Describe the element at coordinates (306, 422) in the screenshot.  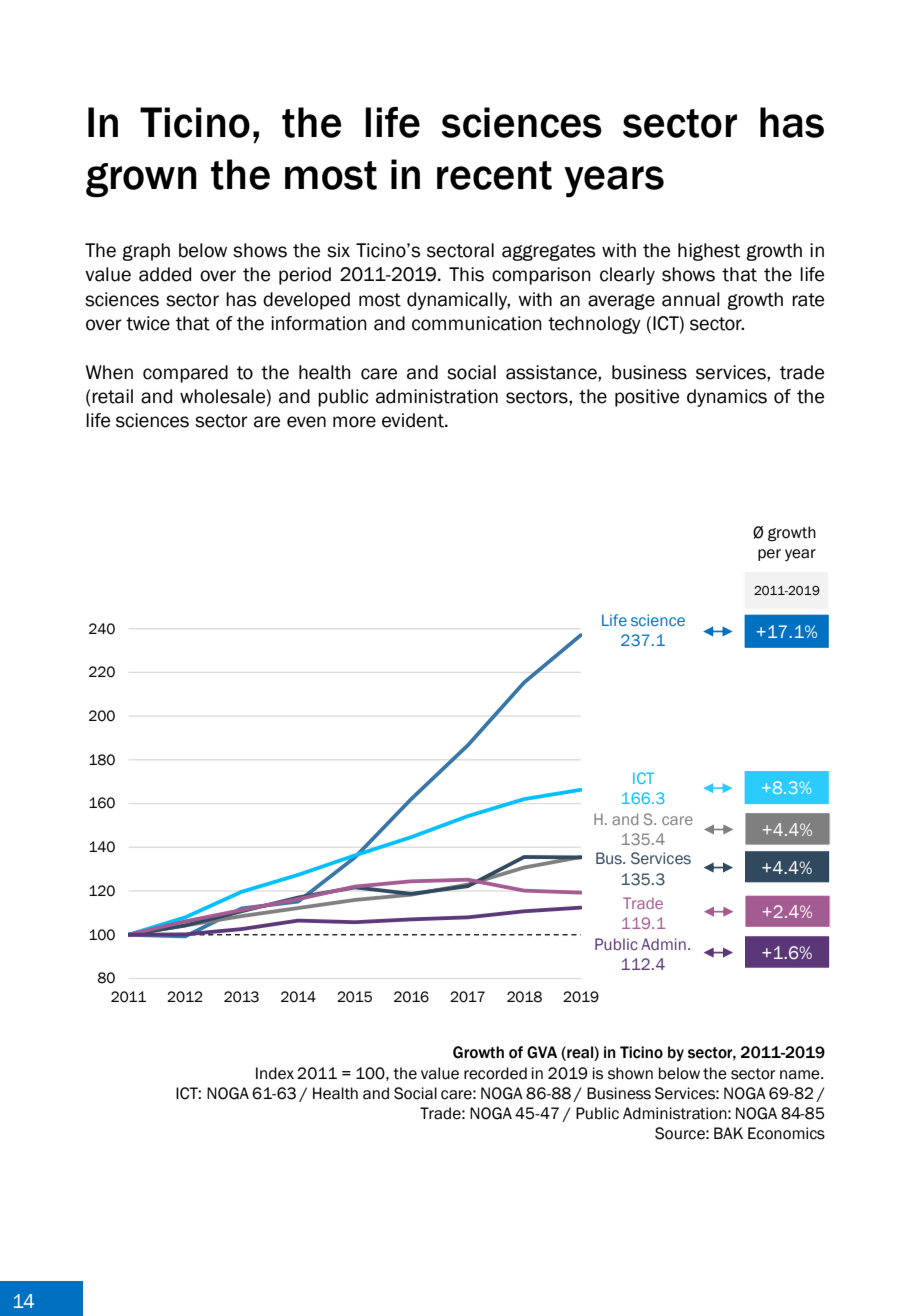
I see `even` at that location.
